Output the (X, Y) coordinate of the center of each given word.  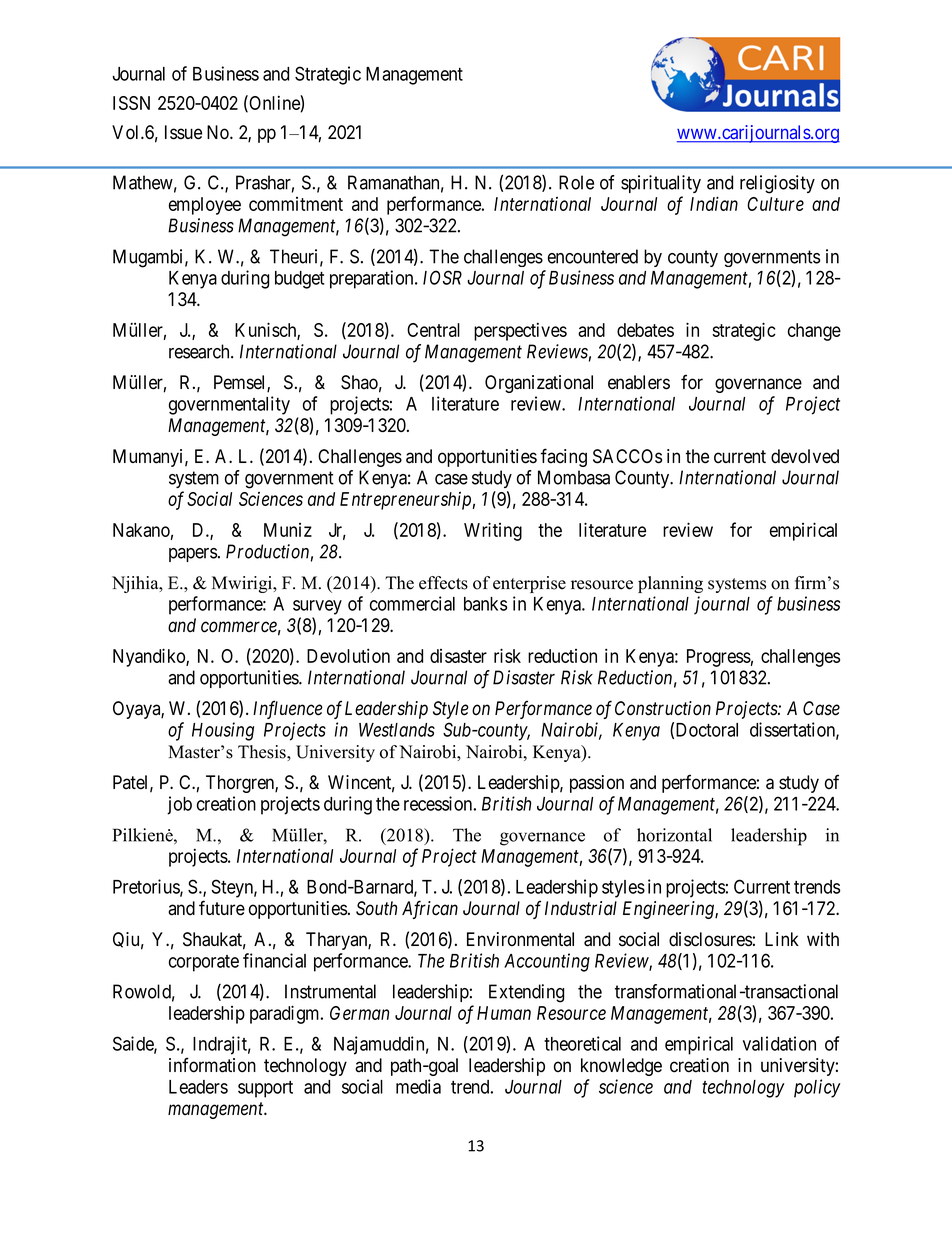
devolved (805, 456)
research (200, 351)
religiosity (777, 184)
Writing (493, 531)
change (814, 332)
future (222, 908)
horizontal (674, 835)
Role (576, 182)
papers (193, 555)
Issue (183, 132)
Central (433, 330)
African (430, 909)
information (212, 1065)
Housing (223, 731)
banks (485, 604)
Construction (663, 708)
